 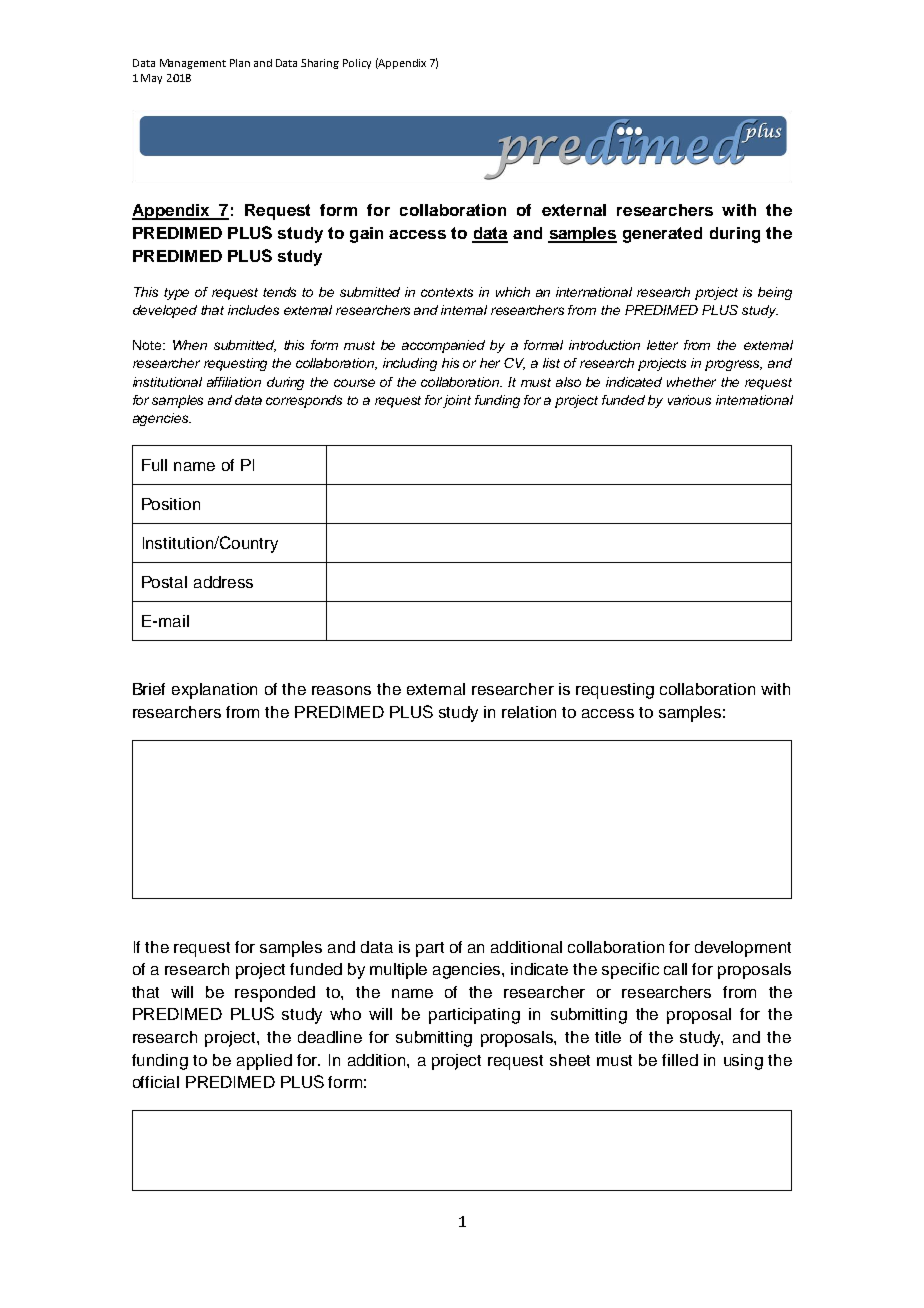 I want to click on affiliation, so click(x=234, y=382).
